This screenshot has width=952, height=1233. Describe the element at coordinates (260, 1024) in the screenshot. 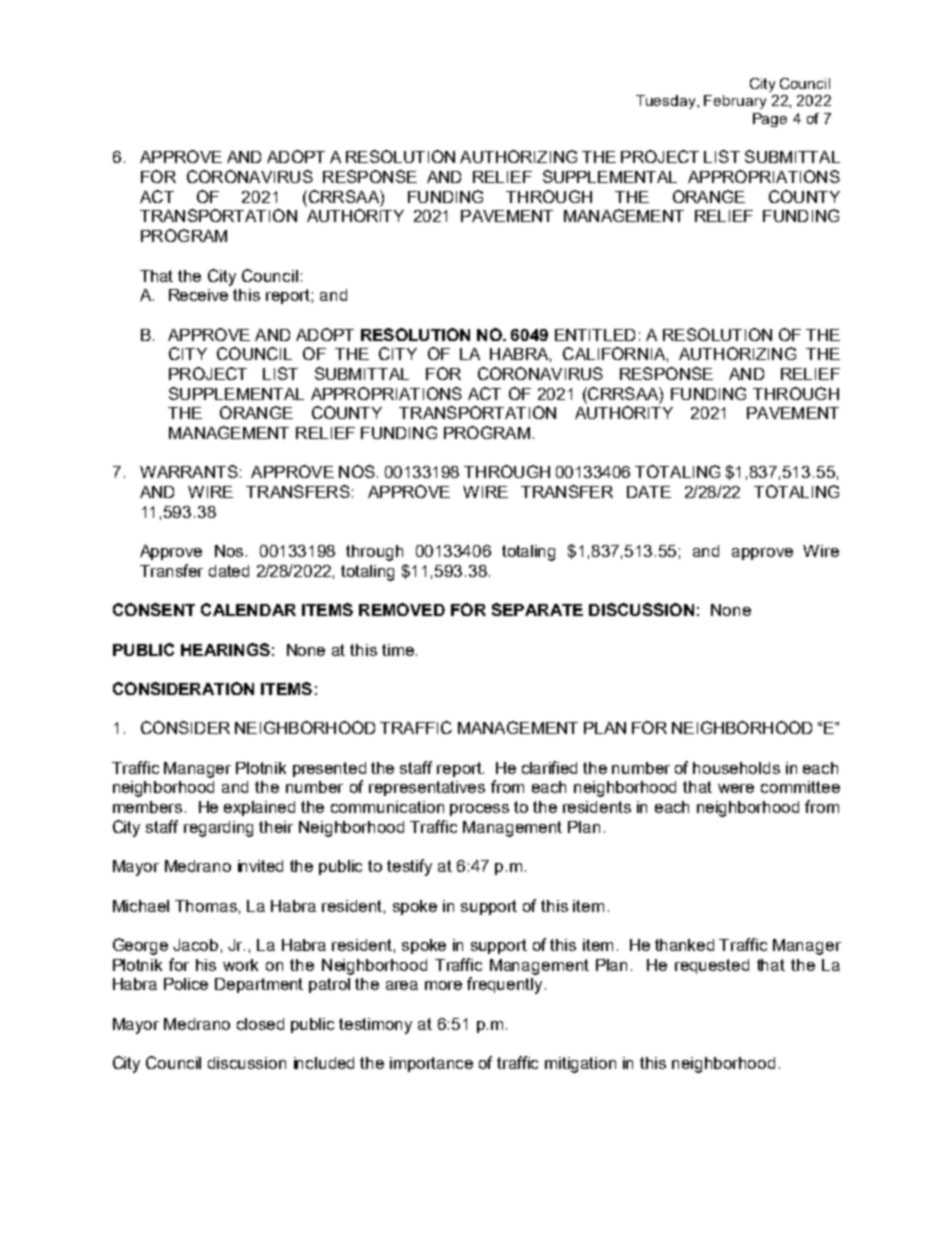

I see `closed` at that location.
